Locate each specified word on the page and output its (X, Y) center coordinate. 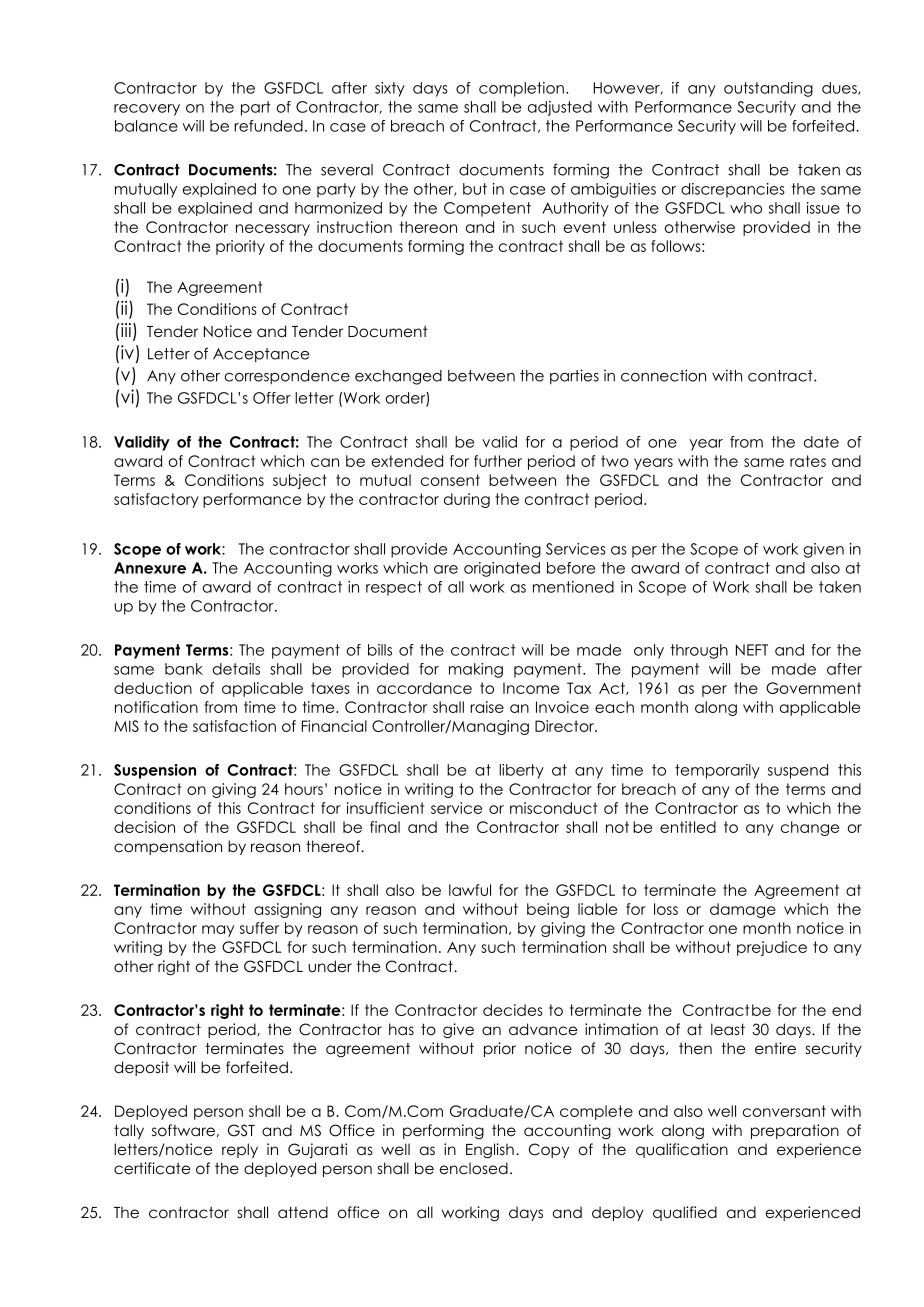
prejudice (772, 948)
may (218, 931)
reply (240, 1150)
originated (502, 569)
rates (808, 461)
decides (513, 1010)
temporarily (717, 771)
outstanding (768, 89)
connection (663, 375)
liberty (521, 771)
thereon (428, 227)
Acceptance (261, 355)
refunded (268, 126)
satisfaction (234, 726)
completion (521, 89)
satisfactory (156, 500)
